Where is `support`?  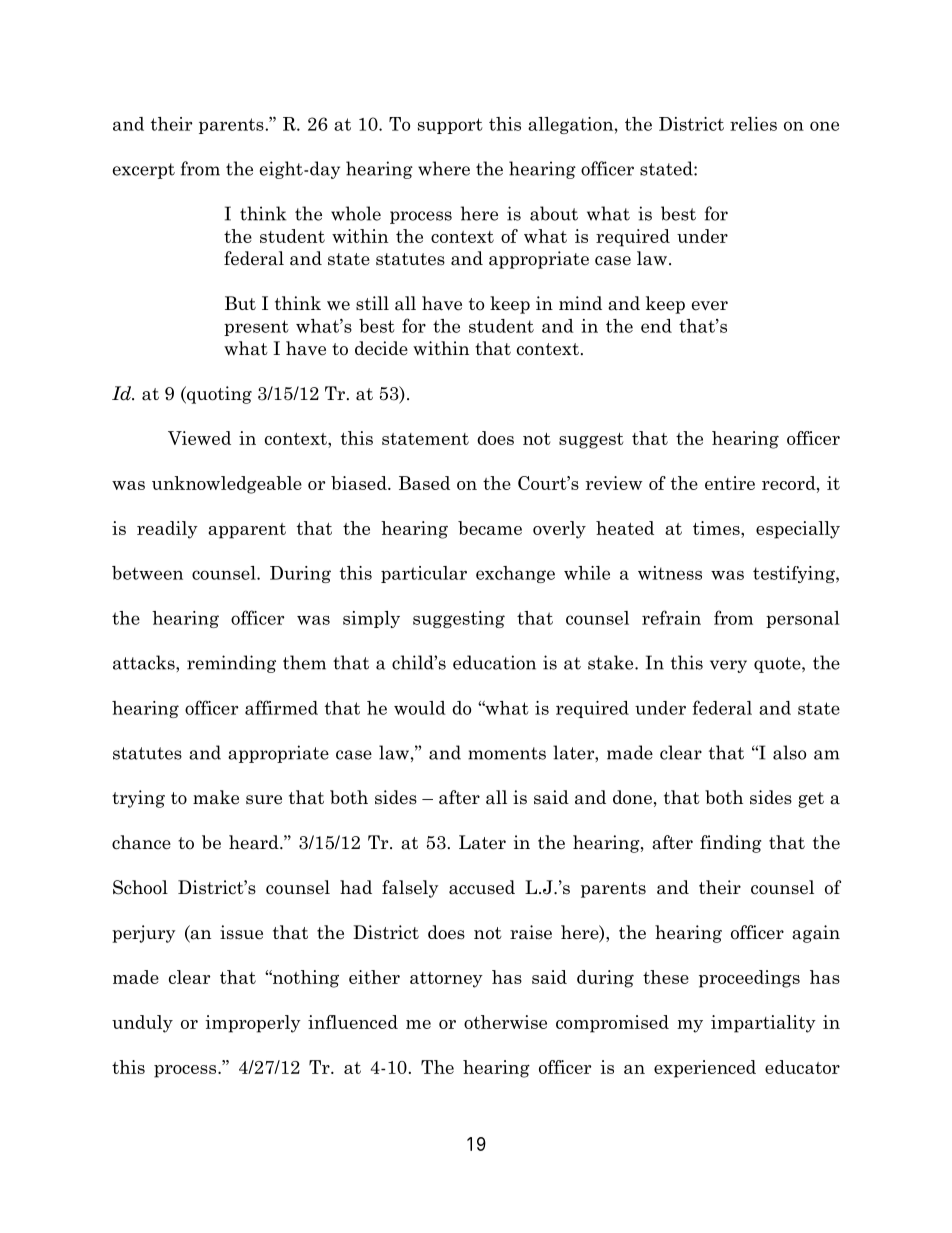
support is located at coordinates (450, 126).
